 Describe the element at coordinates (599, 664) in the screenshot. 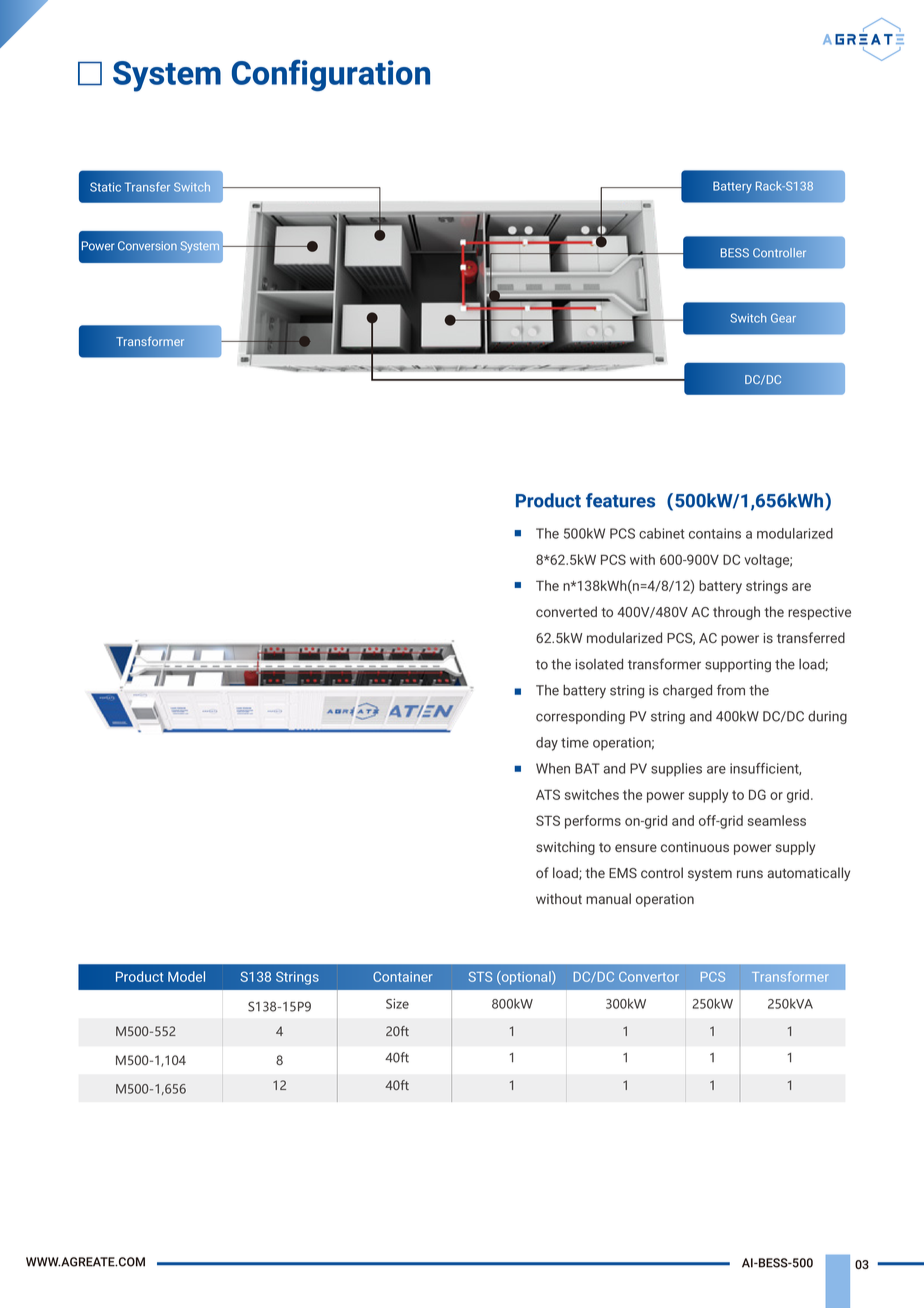

I see `isolated` at that location.
